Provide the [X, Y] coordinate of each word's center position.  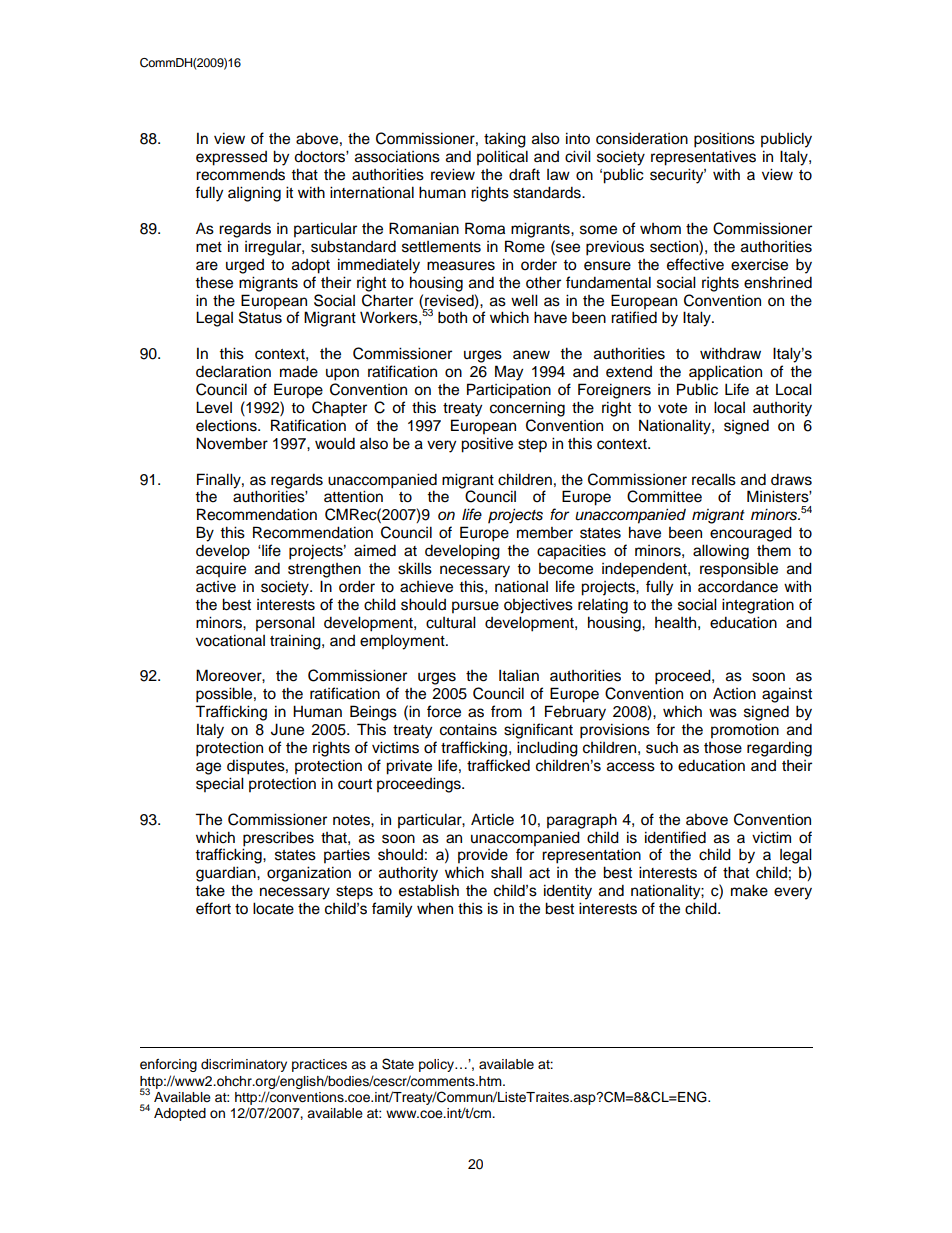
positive [487, 445]
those [723, 748]
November [232, 443]
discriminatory [244, 1065]
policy [437, 1065]
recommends [240, 174]
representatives [703, 158]
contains [468, 730]
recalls [714, 479]
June [287, 729]
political [502, 158]
